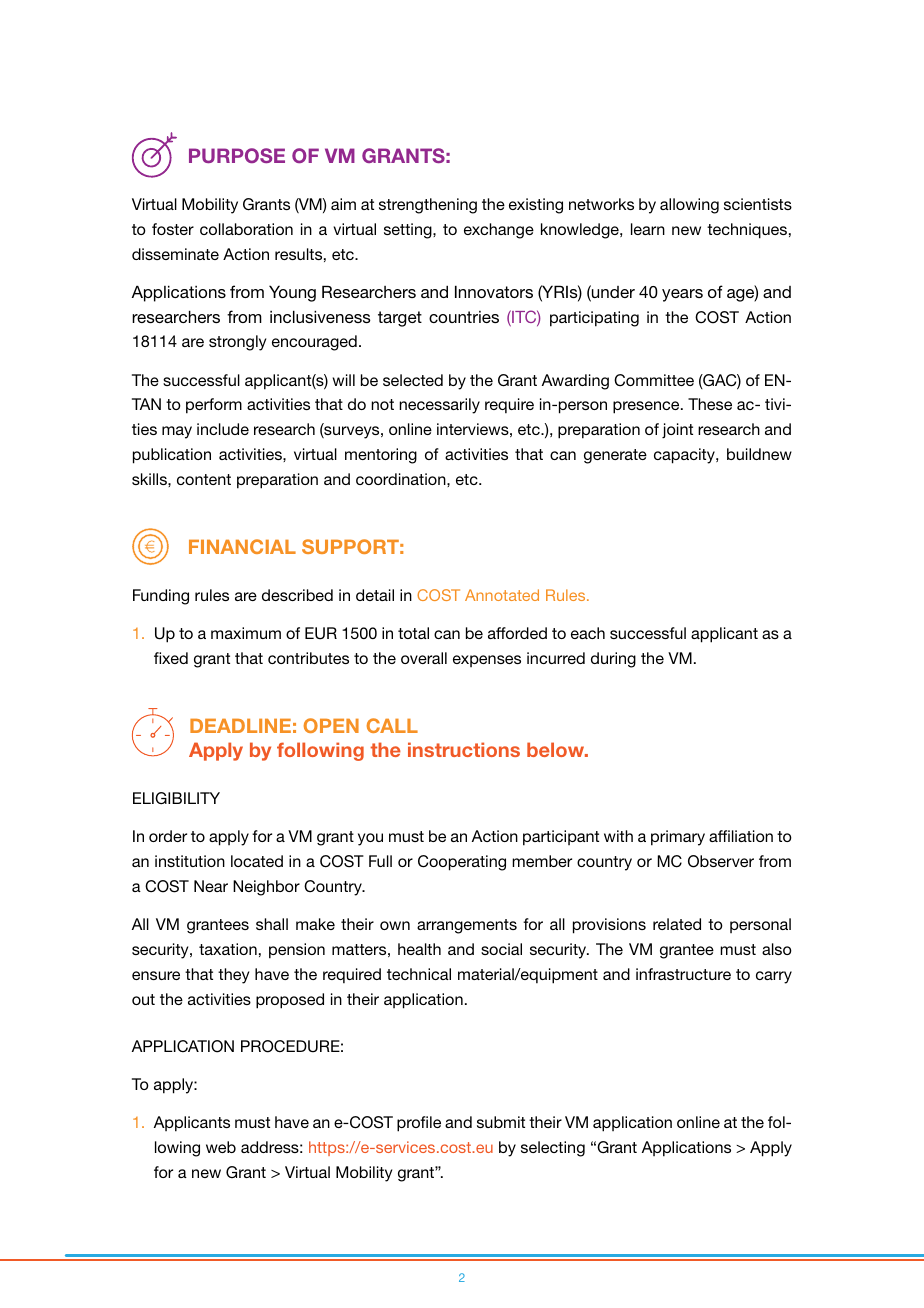  What do you see at coordinates (428, 206) in the page?
I see `strengthening` at bounding box center [428, 206].
